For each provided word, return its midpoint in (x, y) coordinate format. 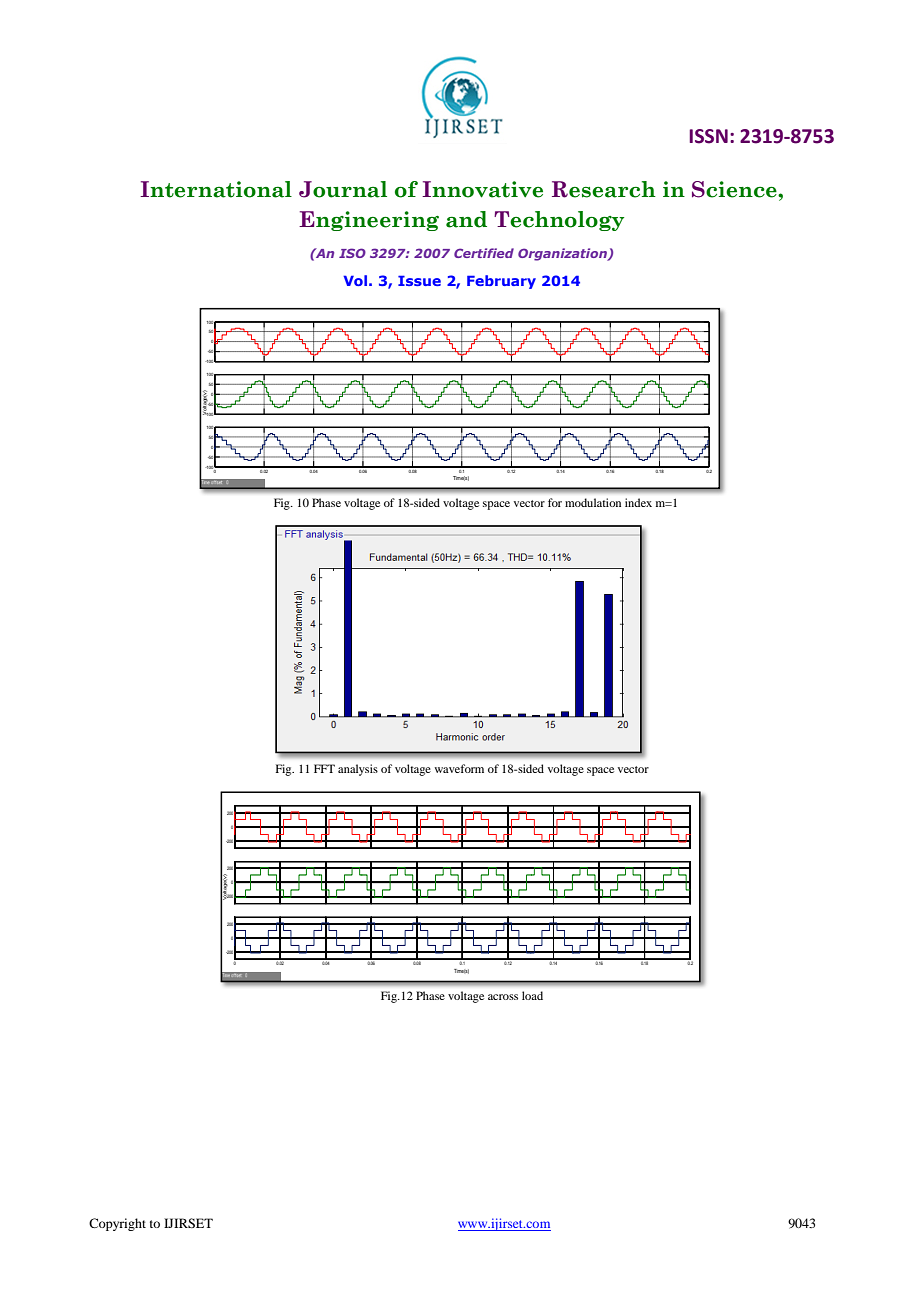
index (638, 502)
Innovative (482, 189)
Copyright (117, 1224)
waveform (459, 768)
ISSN (708, 136)
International (216, 189)
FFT (324, 768)
